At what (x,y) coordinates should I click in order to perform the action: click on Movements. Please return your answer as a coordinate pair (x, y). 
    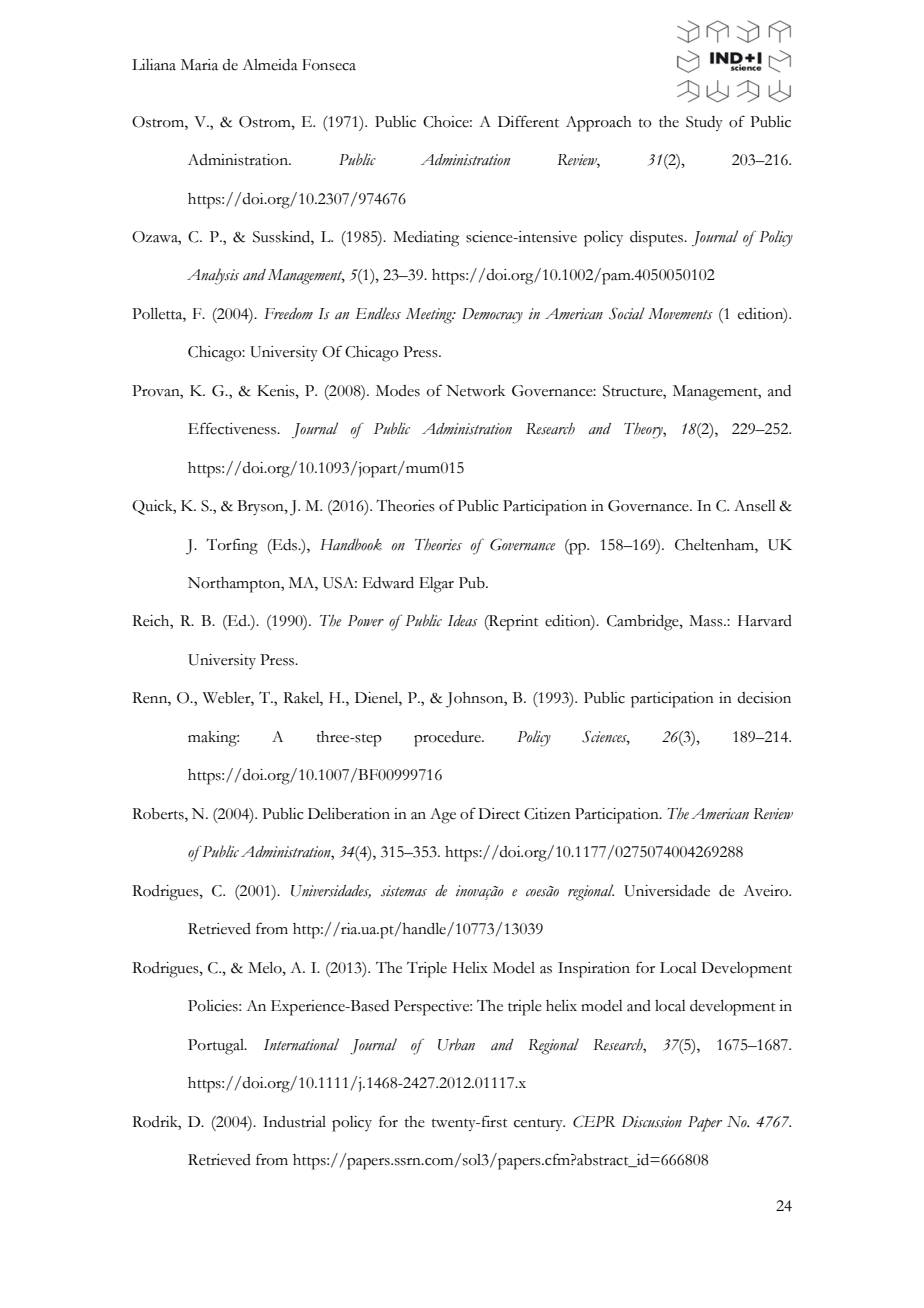
    Looking at the image, I should click on (680, 314).
